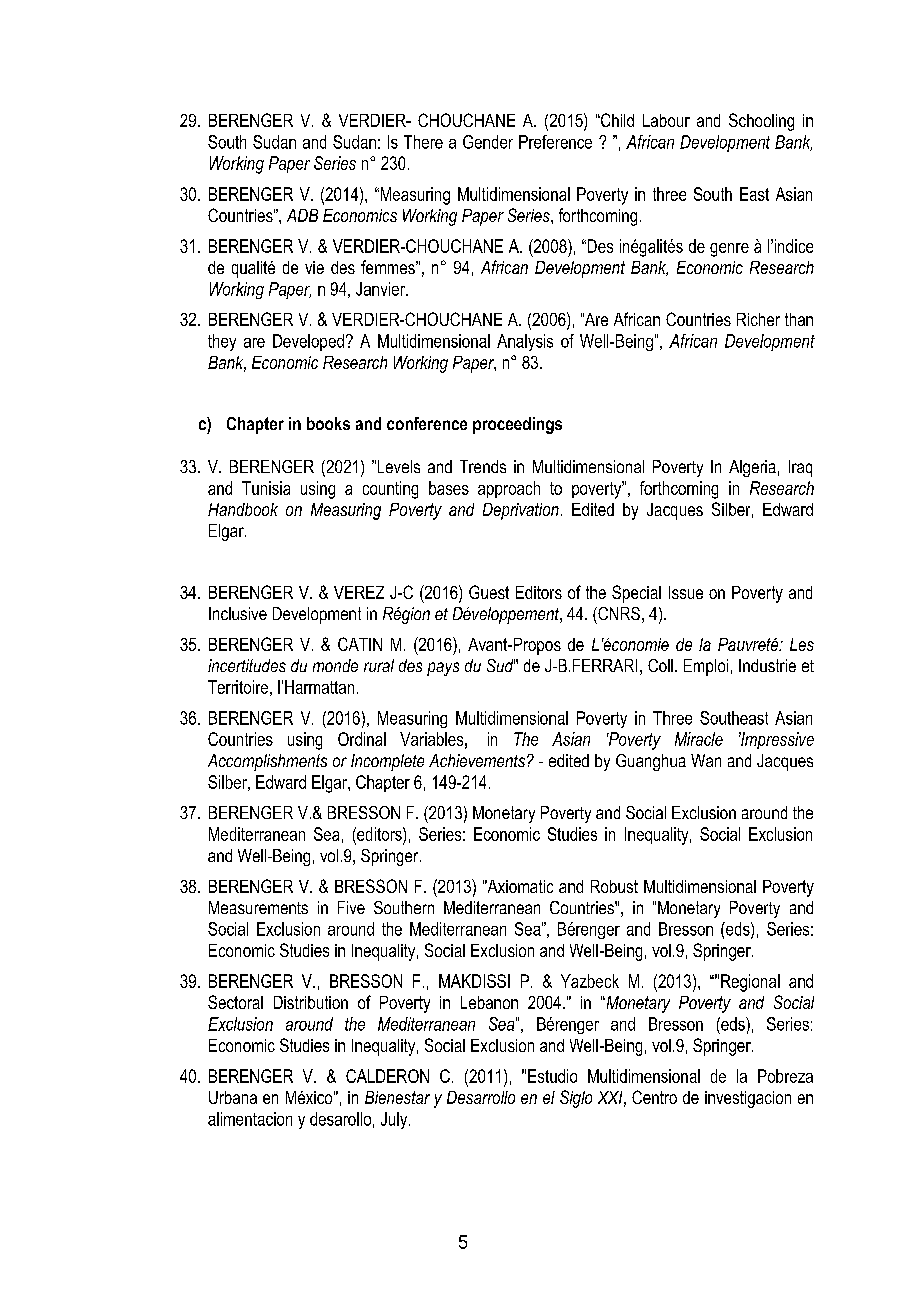 The width and height of the screenshot is (924, 1308). I want to click on ADB, so click(302, 215).
